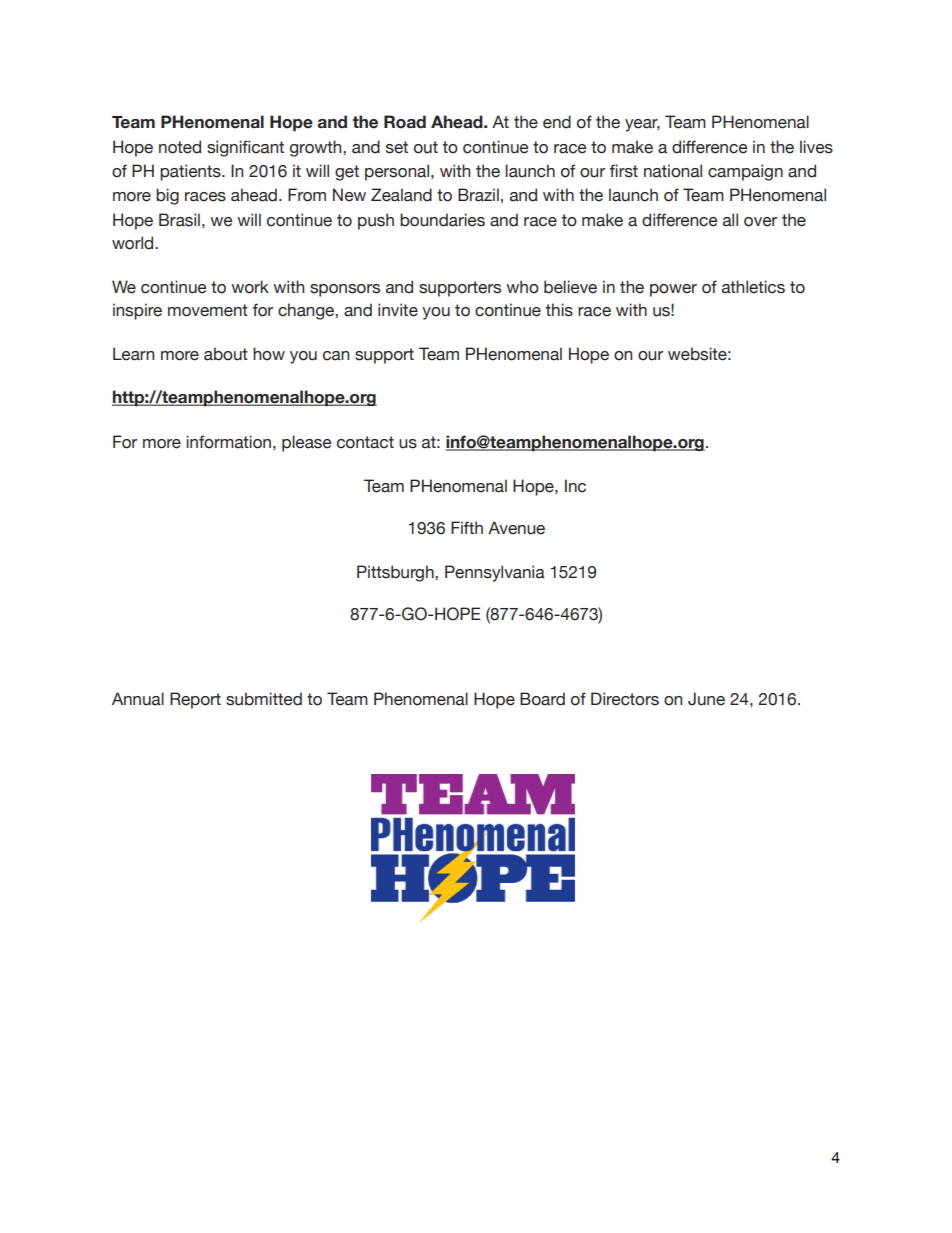 This screenshot has width=952, height=1233. Describe the element at coordinates (195, 700) in the screenshot. I see `Report` at that location.
